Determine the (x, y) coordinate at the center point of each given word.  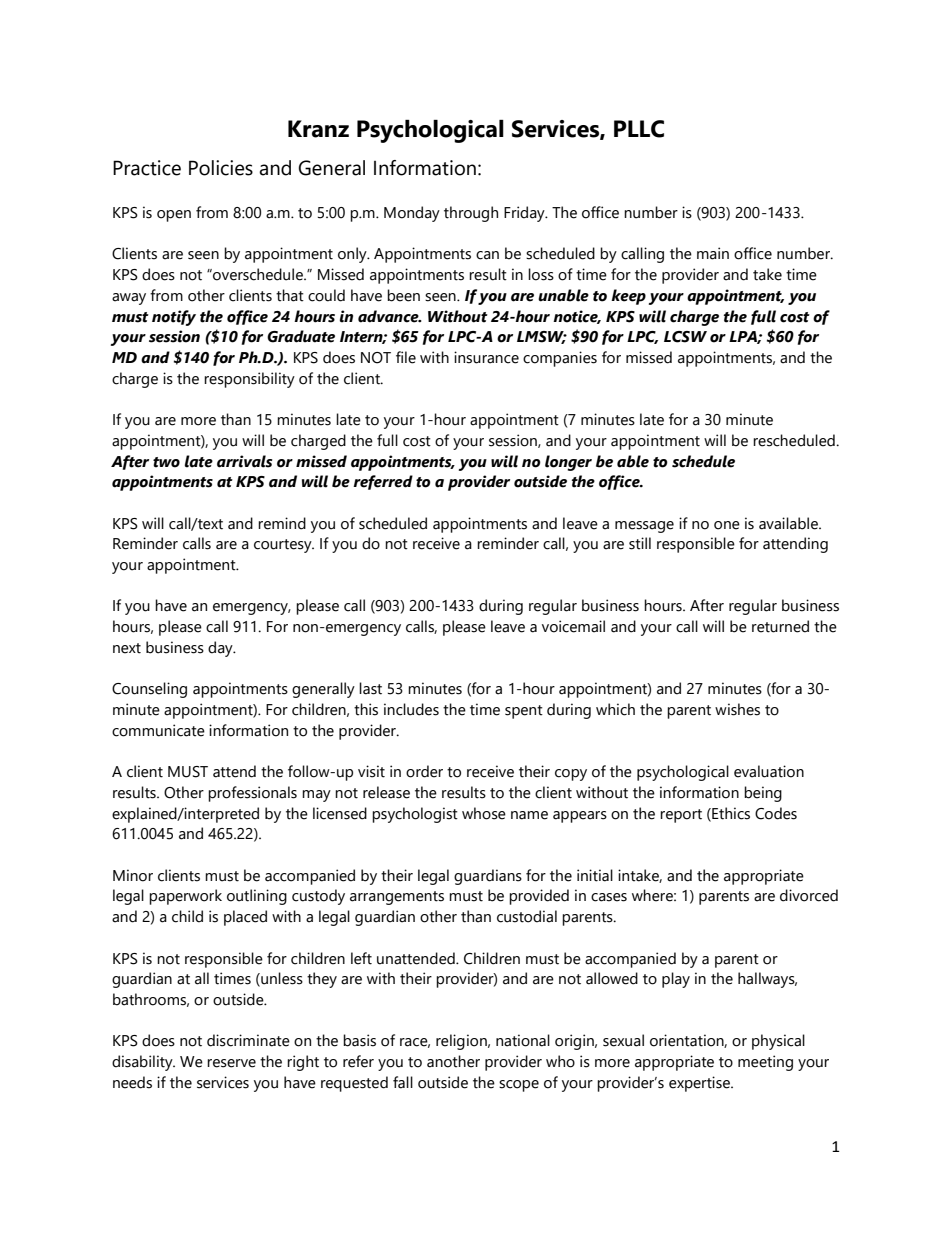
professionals (252, 794)
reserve (231, 1063)
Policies (221, 168)
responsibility (249, 380)
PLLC (639, 129)
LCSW (685, 337)
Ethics (730, 814)
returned (780, 626)
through (471, 214)
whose (484, 813)
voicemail (573, 626)
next (127, 648)
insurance (486, 357)
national (523, 1040)
